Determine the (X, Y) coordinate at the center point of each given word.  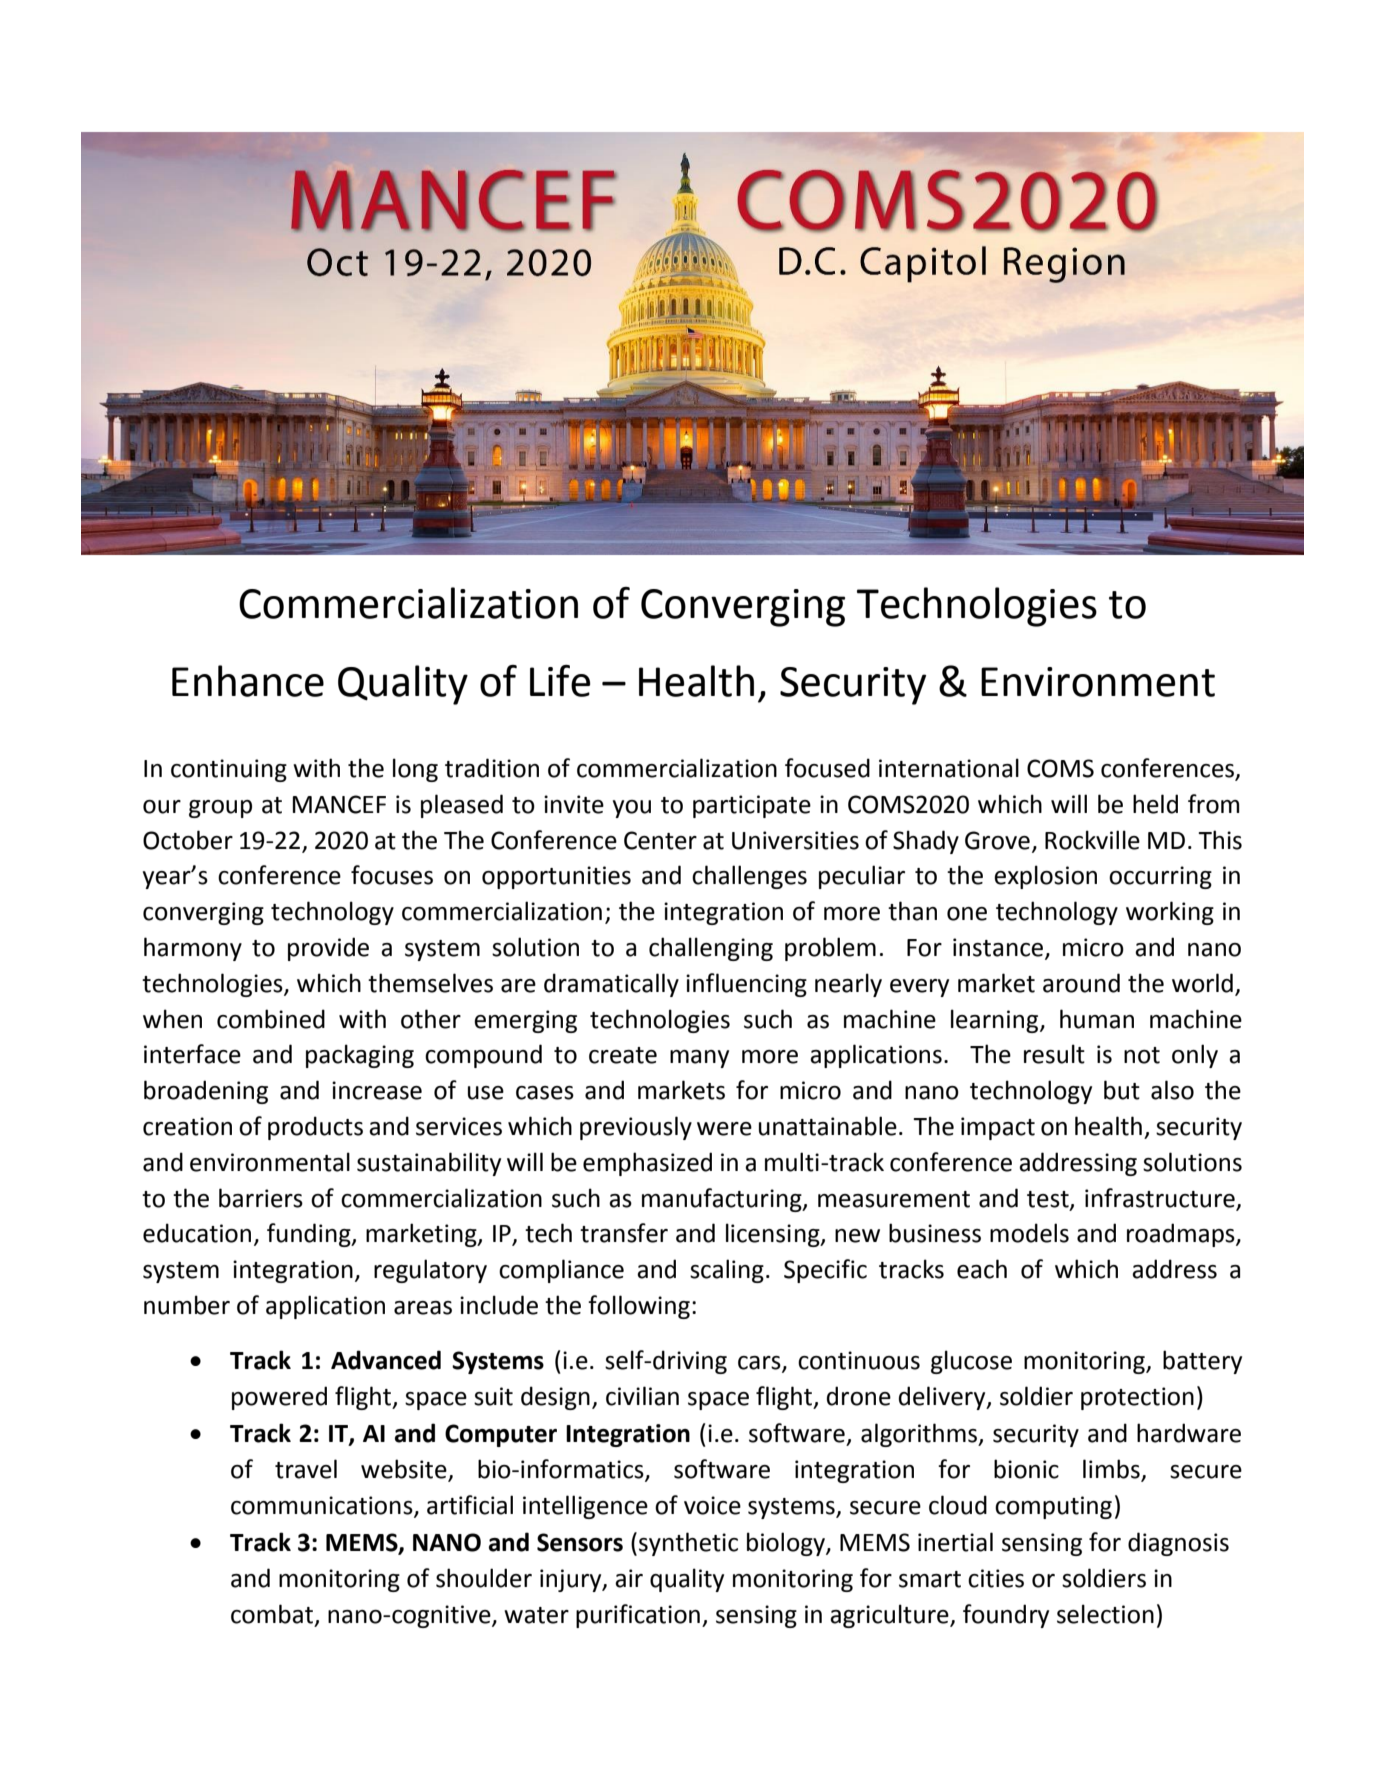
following (639, 1307)
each (982, 1269)
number (187, 1305)
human (1097, 1019)
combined (271, 1019)
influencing (746, 985)
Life (560, 681)
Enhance (248, 681)
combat (273, 1614)
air (629, 1578)
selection (1105, 1614)
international (949, 768)
